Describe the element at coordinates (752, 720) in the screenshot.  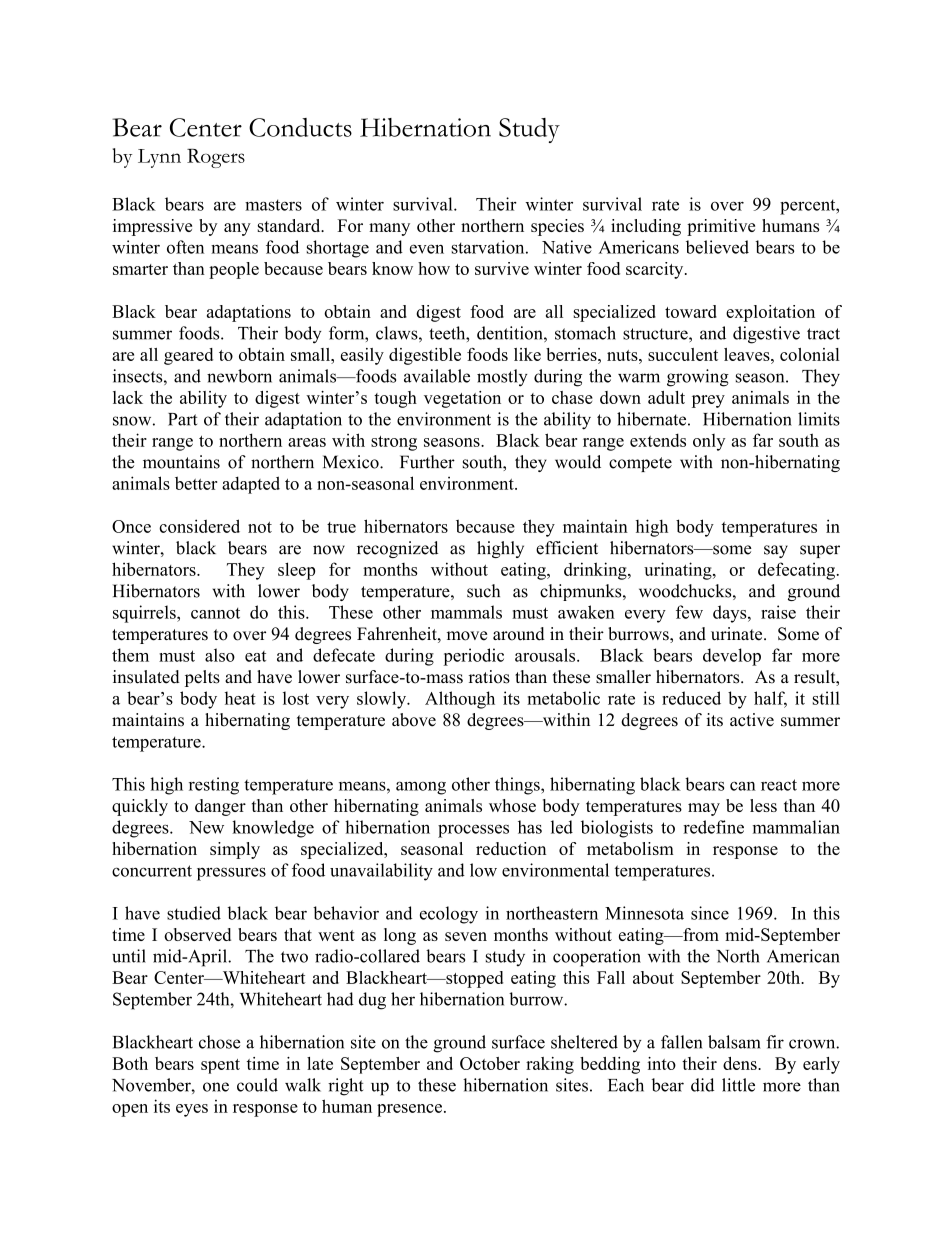
I see `active` at that location.
